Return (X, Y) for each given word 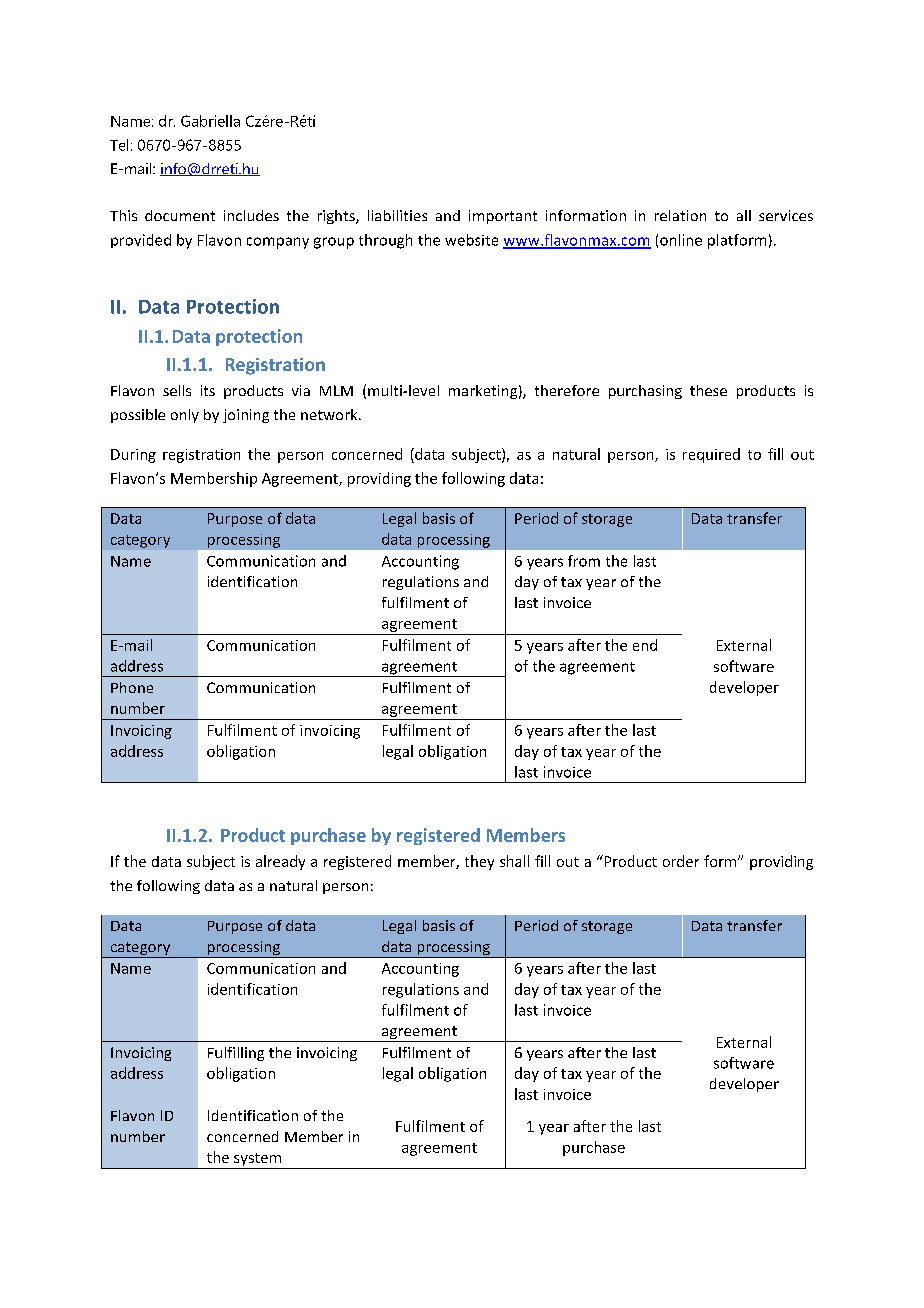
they (479, 862)
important (503, 217)
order (681, 861)
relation (680, 215)
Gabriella (210, 121)
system (258, 1161)
